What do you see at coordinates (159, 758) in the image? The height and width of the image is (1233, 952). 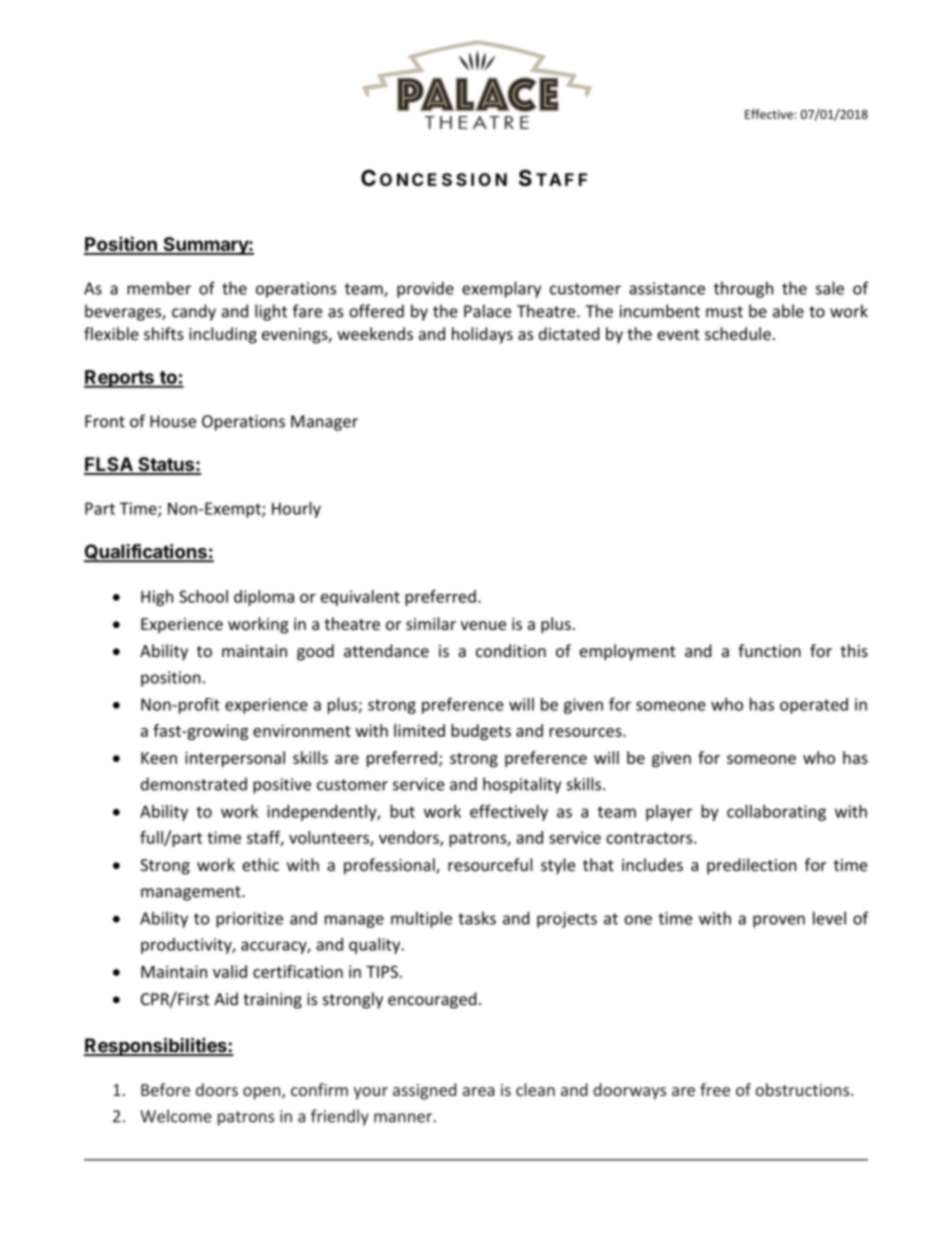 I see `Keen` at bounding box center [159, 758].
